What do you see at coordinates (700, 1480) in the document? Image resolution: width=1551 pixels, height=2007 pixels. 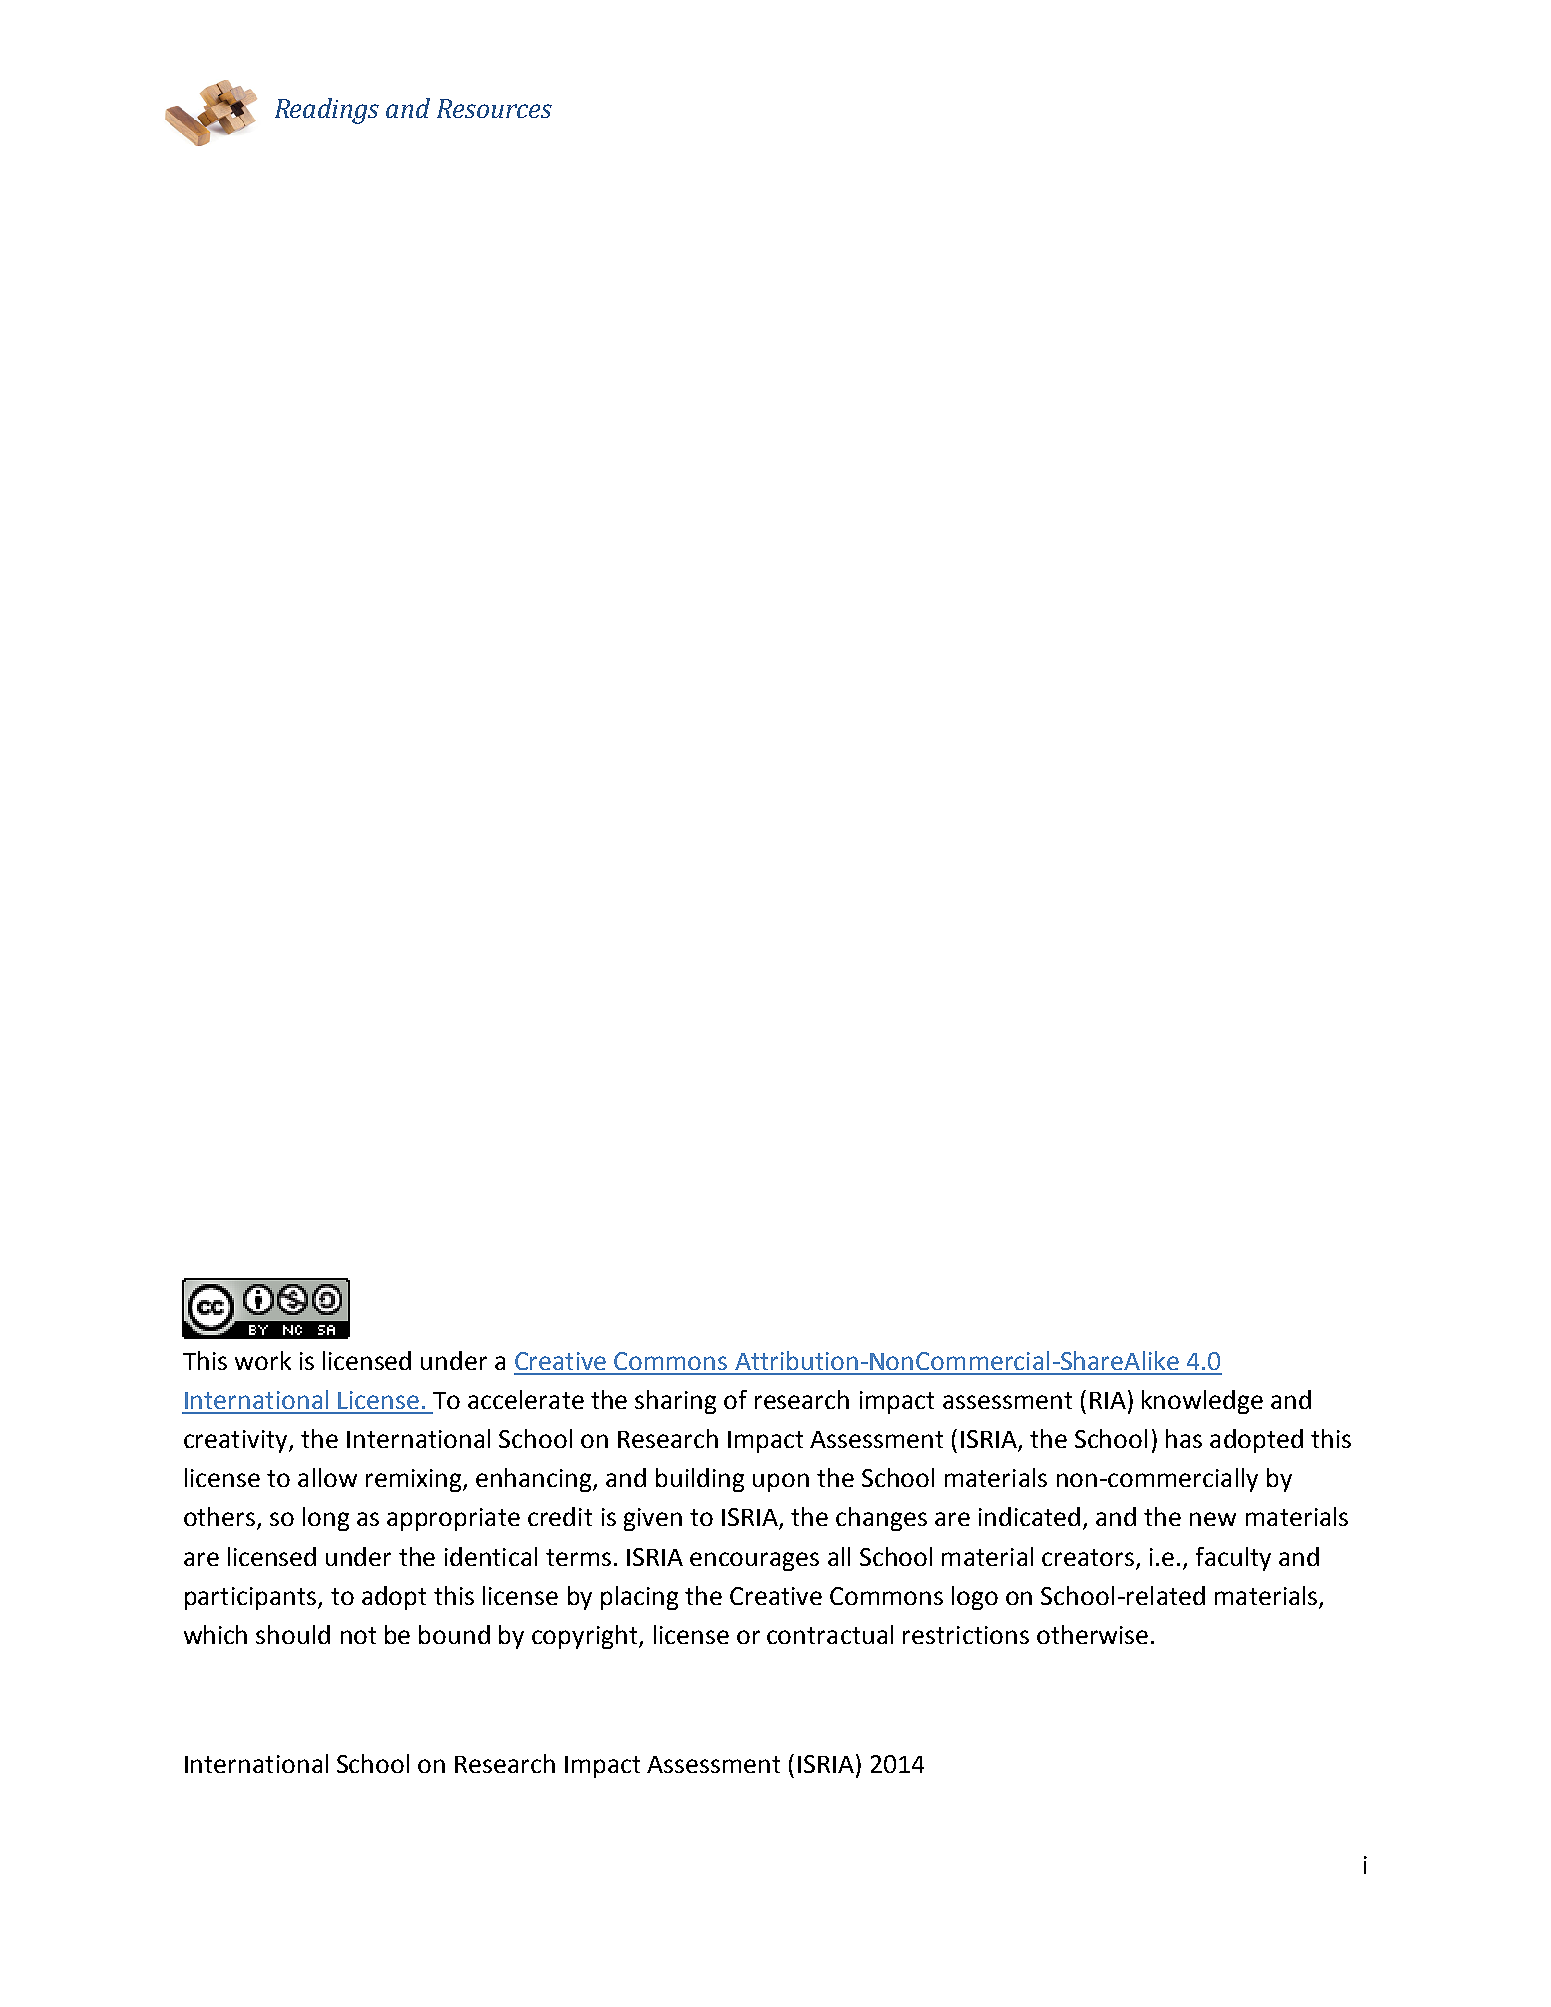 I see `building` at bounding box center [700, 1480].
